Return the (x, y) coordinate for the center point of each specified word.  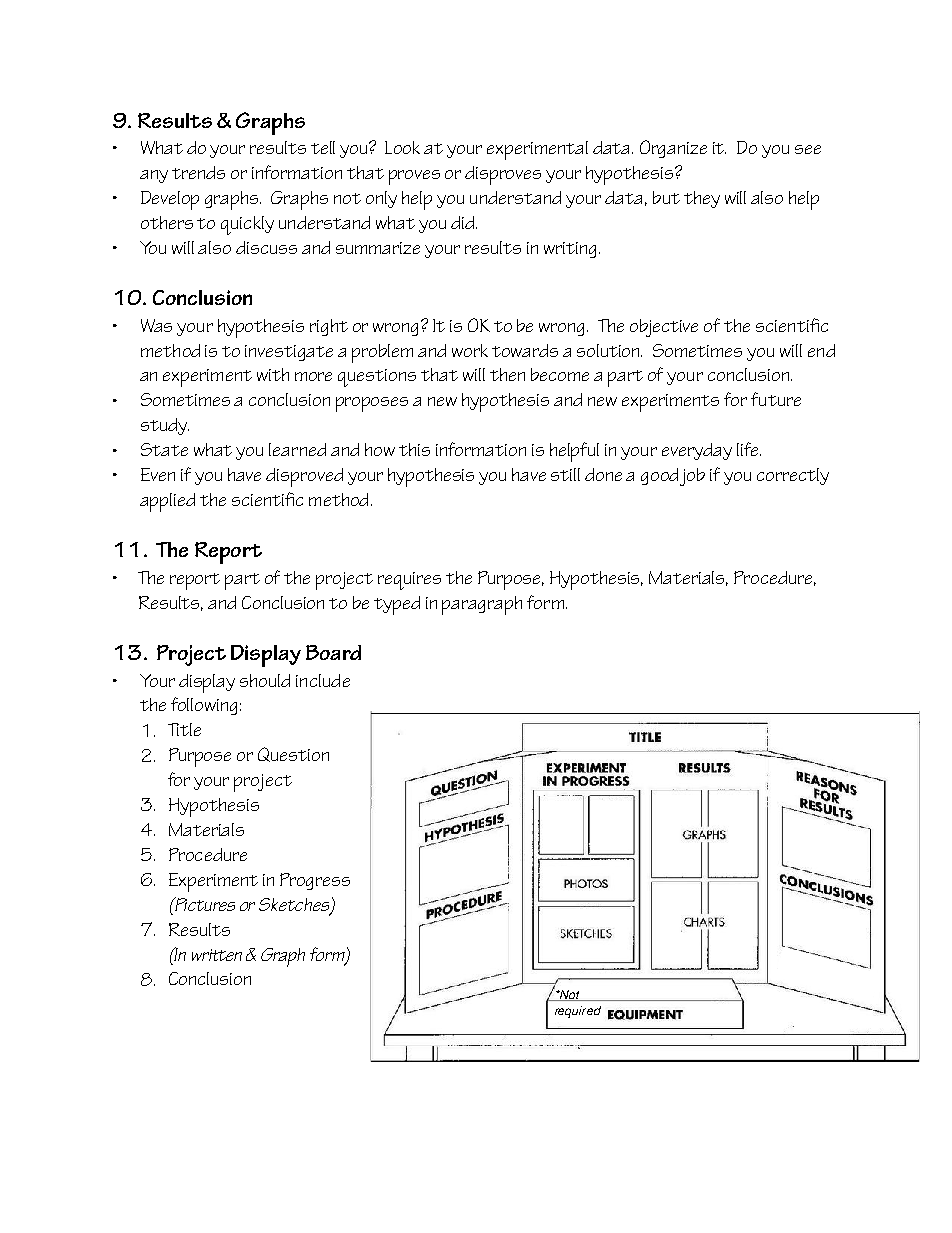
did (464, 222)
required (578, 1012)
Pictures (204, 904)
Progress (315, 881)
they (702, 199)
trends (198, 172)
